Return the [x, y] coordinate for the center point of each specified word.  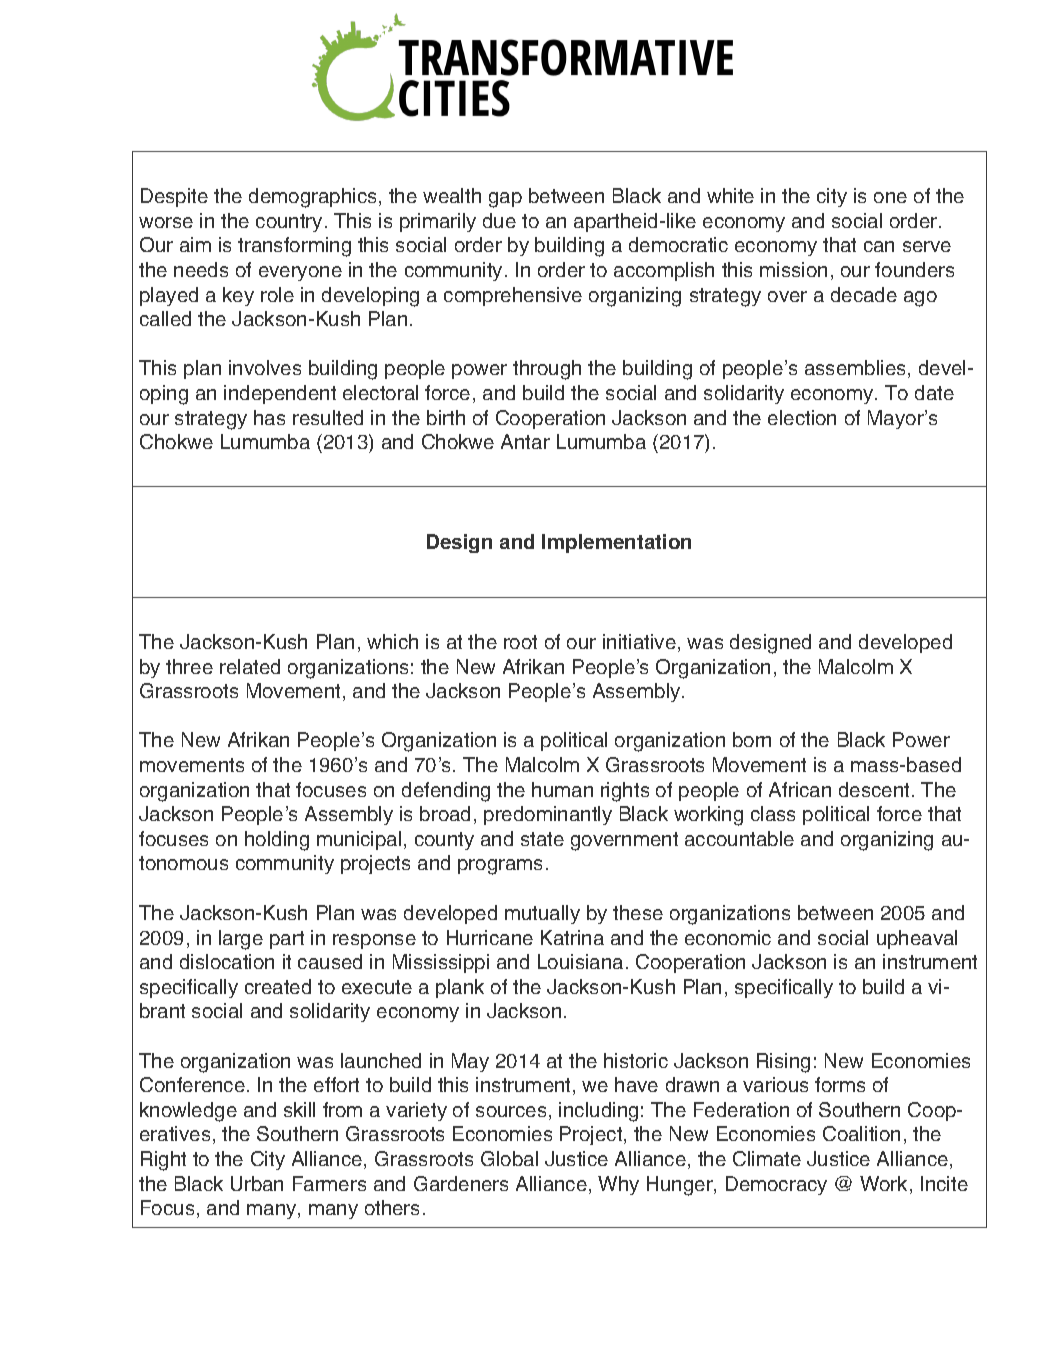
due [499, 220]
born [752, 739]
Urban [257, 1183]
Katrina [572, 937]
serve [927, 246]
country [289, 223]
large [241, 940]
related [250, 666]
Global [509, 1158]
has [269, 417]
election [802, 417]
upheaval [917, 939]
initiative [639, 641]
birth [446, 417]
